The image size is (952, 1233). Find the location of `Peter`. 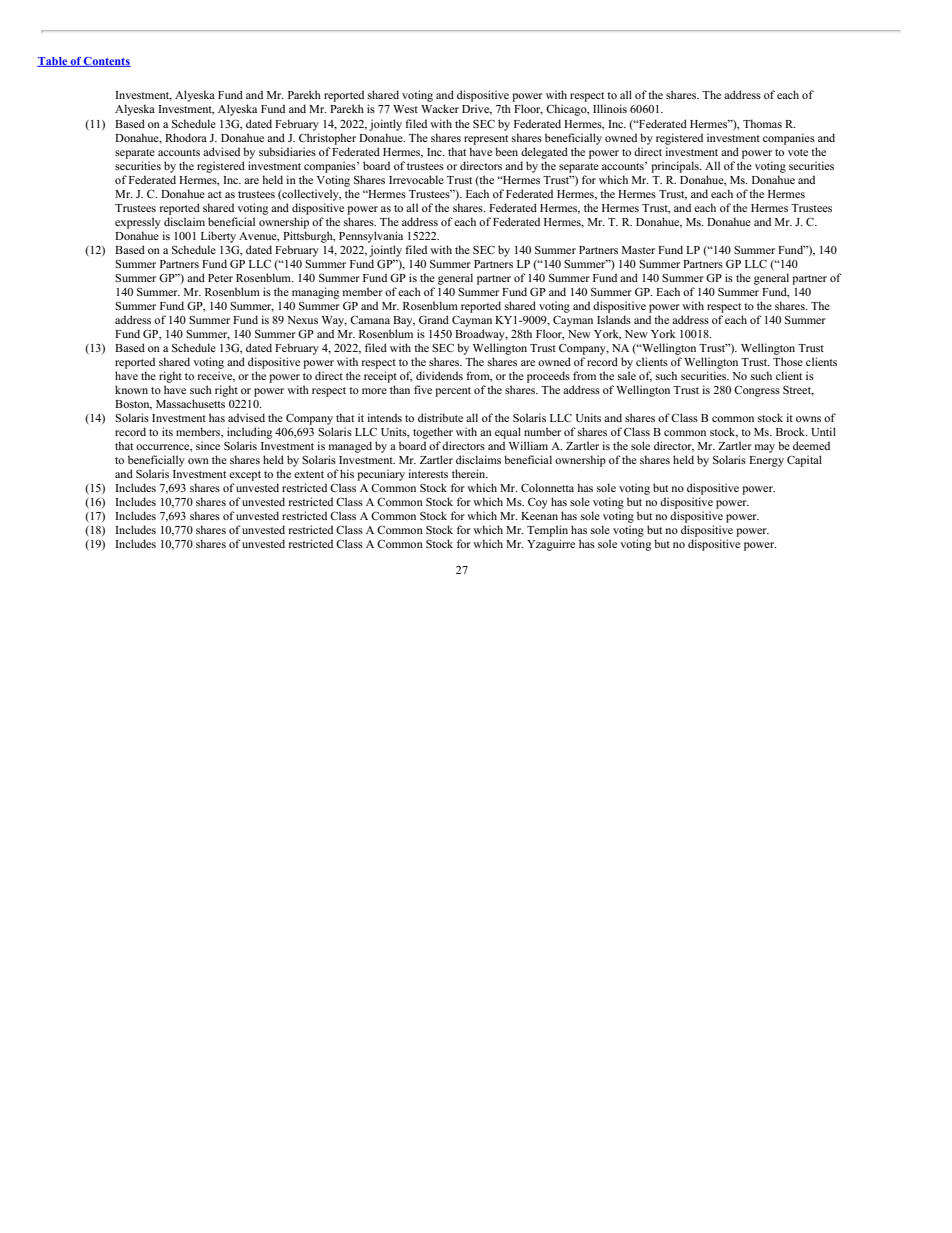

Peter is located at coordinates (220, 278).
